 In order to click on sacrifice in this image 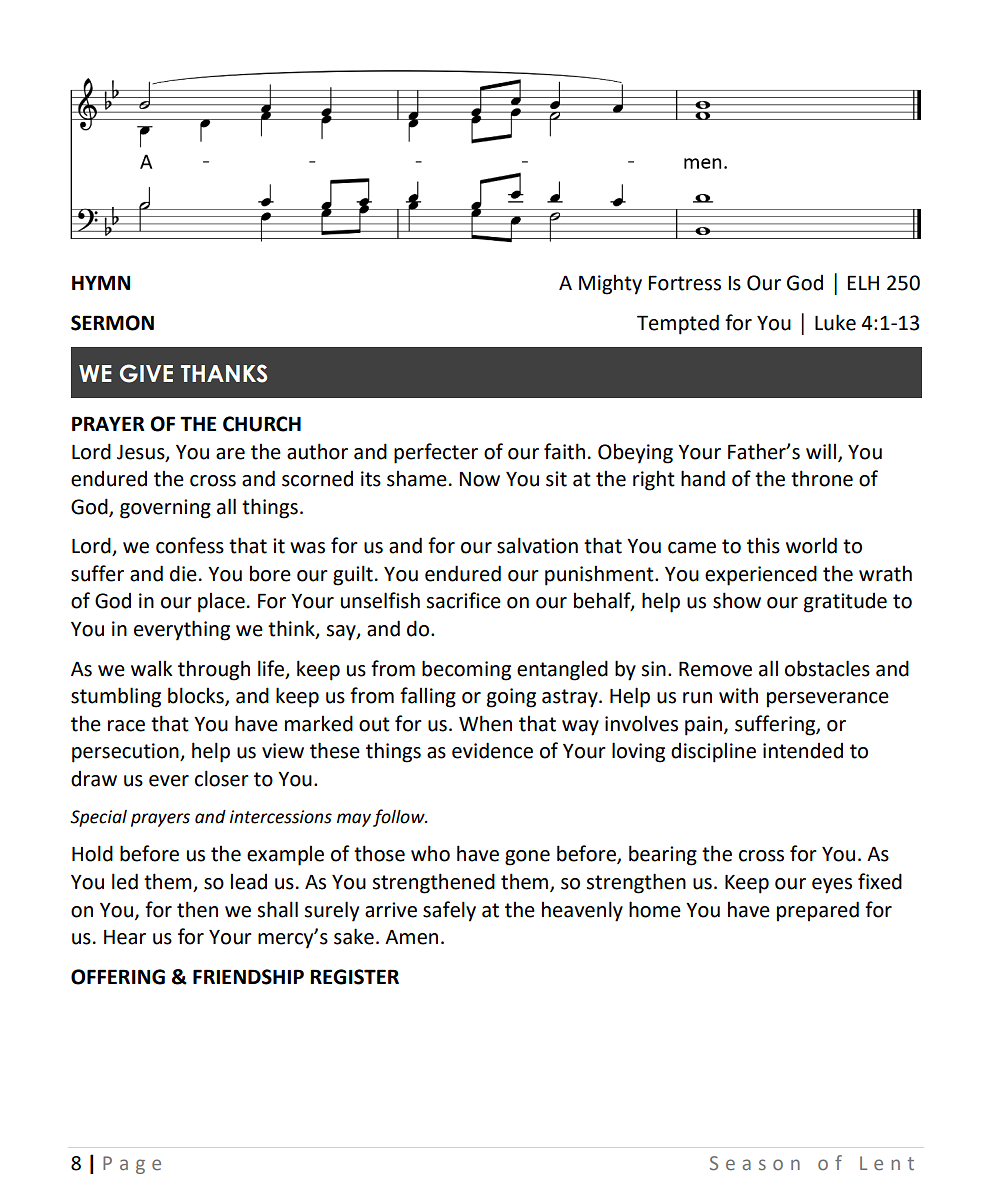, I will do `click(463, 600)`.
